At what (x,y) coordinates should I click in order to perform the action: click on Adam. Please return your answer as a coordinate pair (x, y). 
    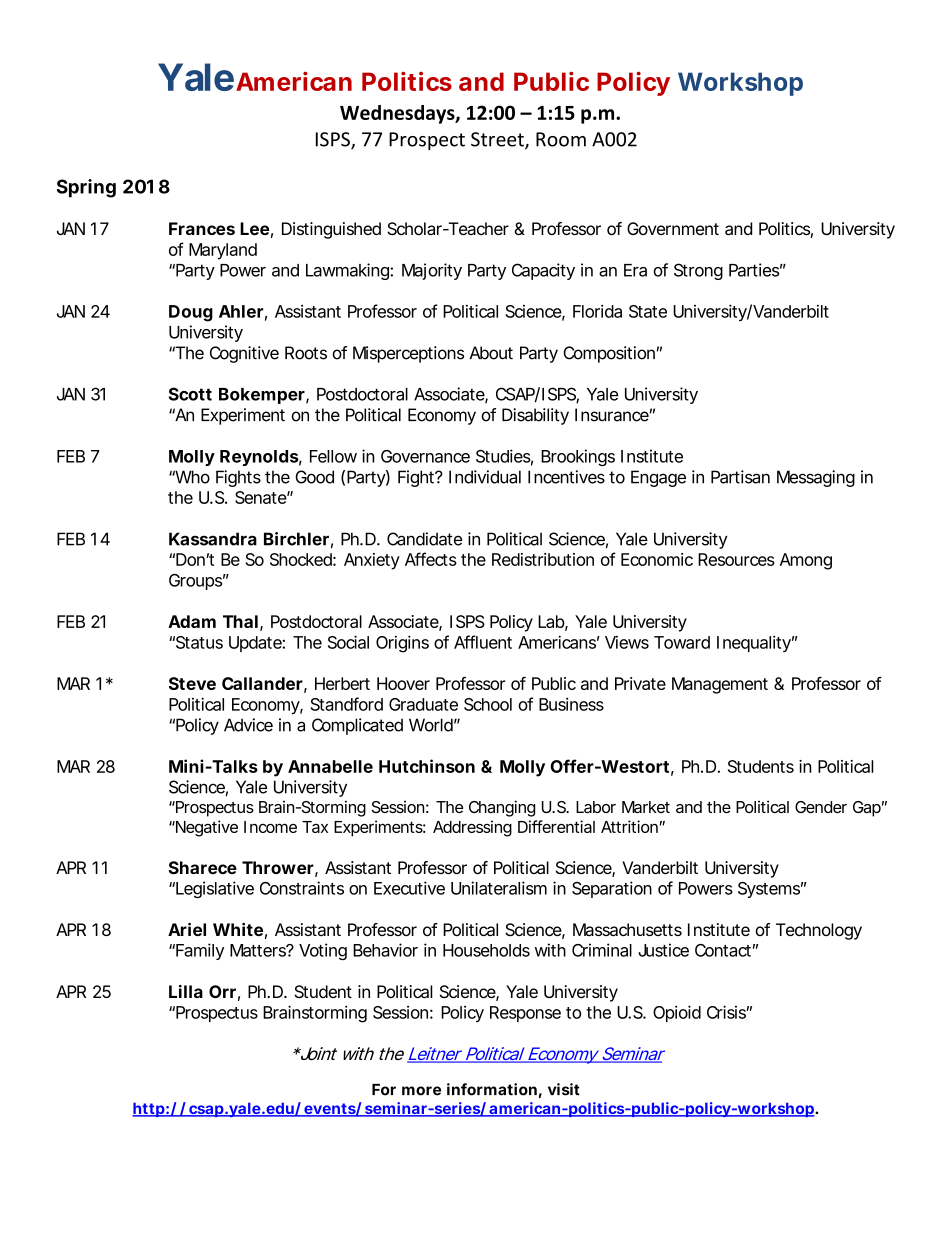
    Looking at the image, I should click on (192, 621).
